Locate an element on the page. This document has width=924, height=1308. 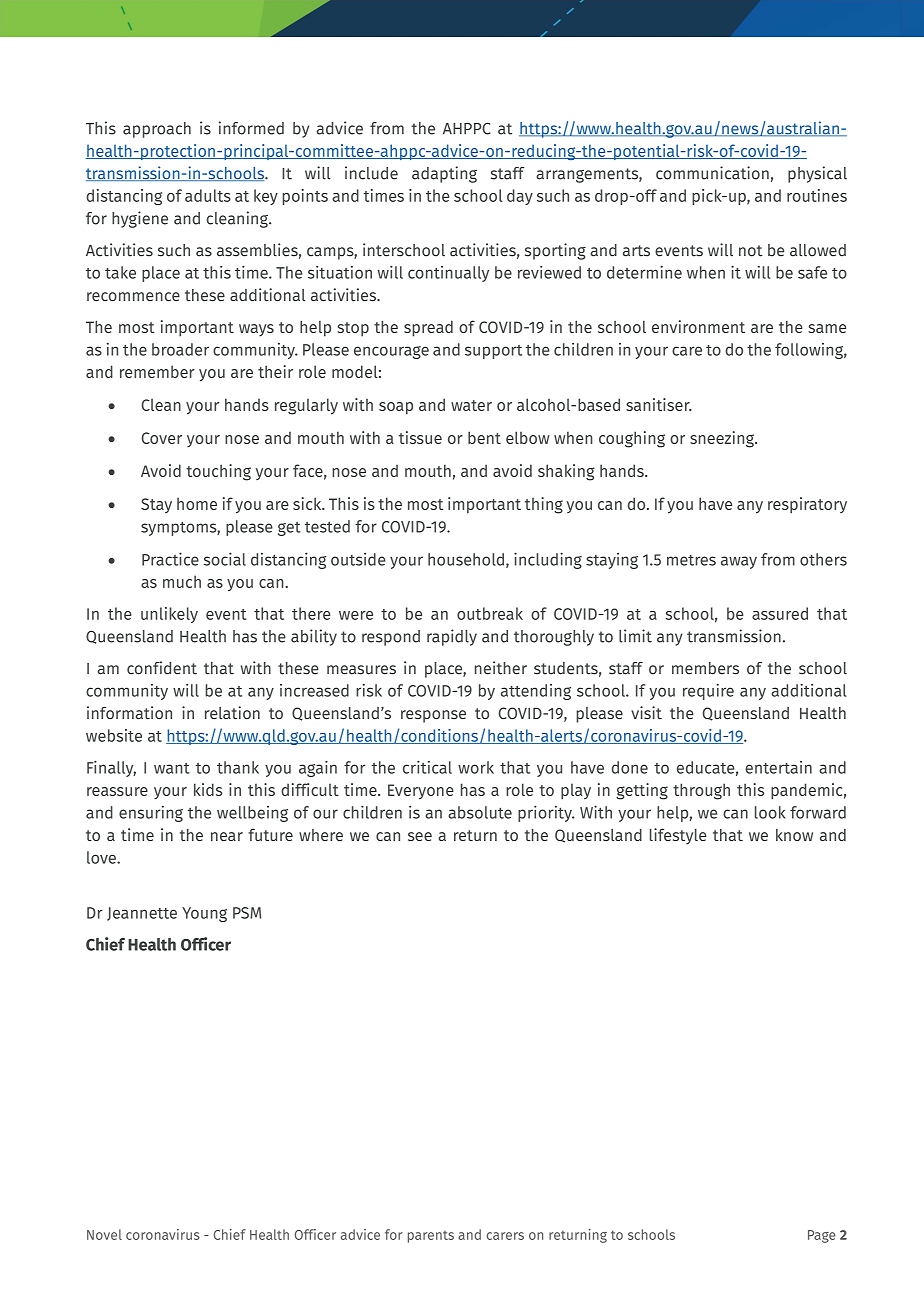
home is located at coordinates (197, 503).
